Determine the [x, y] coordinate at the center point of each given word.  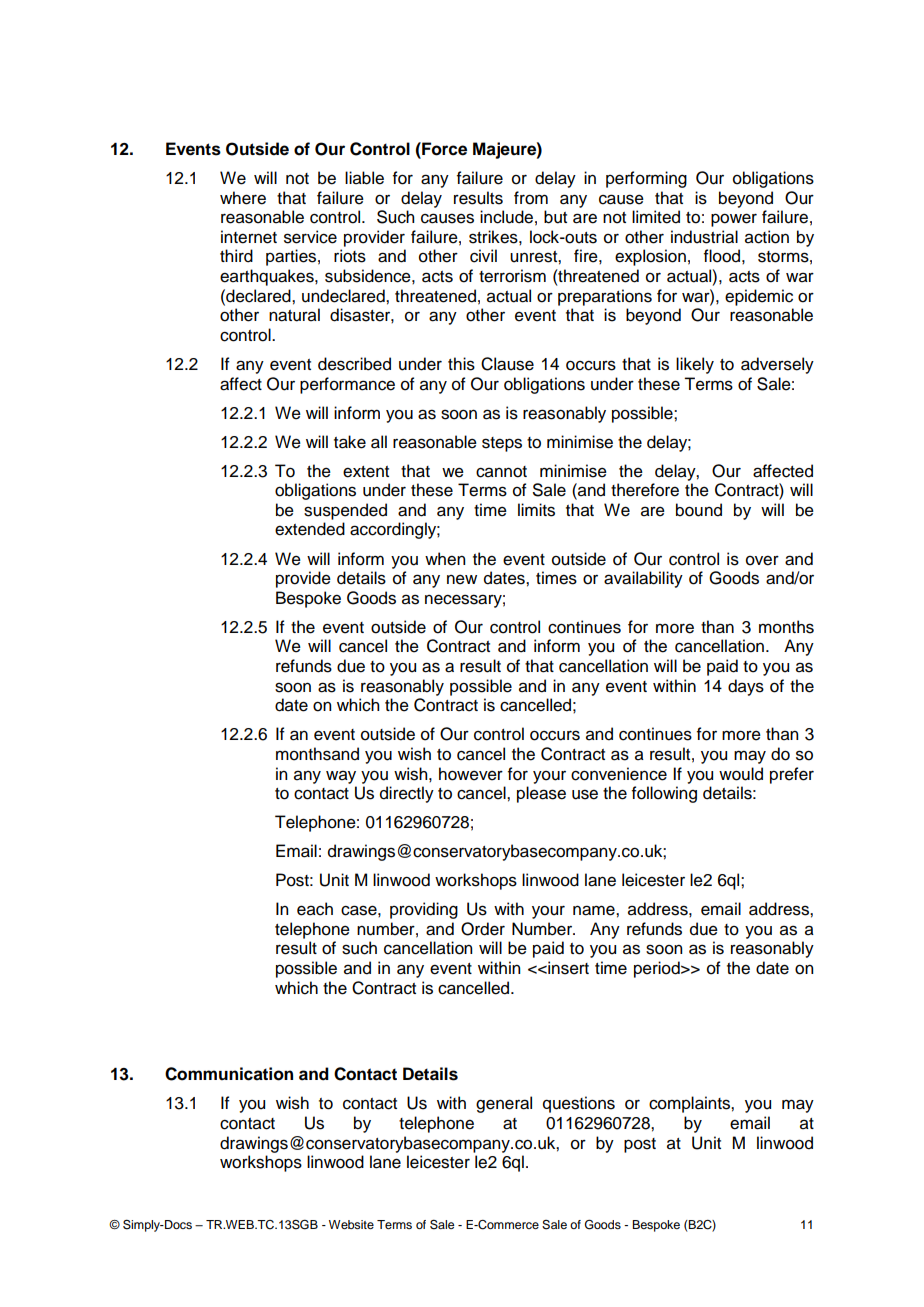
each [315, 909]
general [504, 1104]
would [741, 774]
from [531, 198]
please [541, 794]
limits [536, 510]
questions [579, 1104]
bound [699, 510]
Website [351, 1224]
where [243, 198]
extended [310, 529]
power [734, 220]
